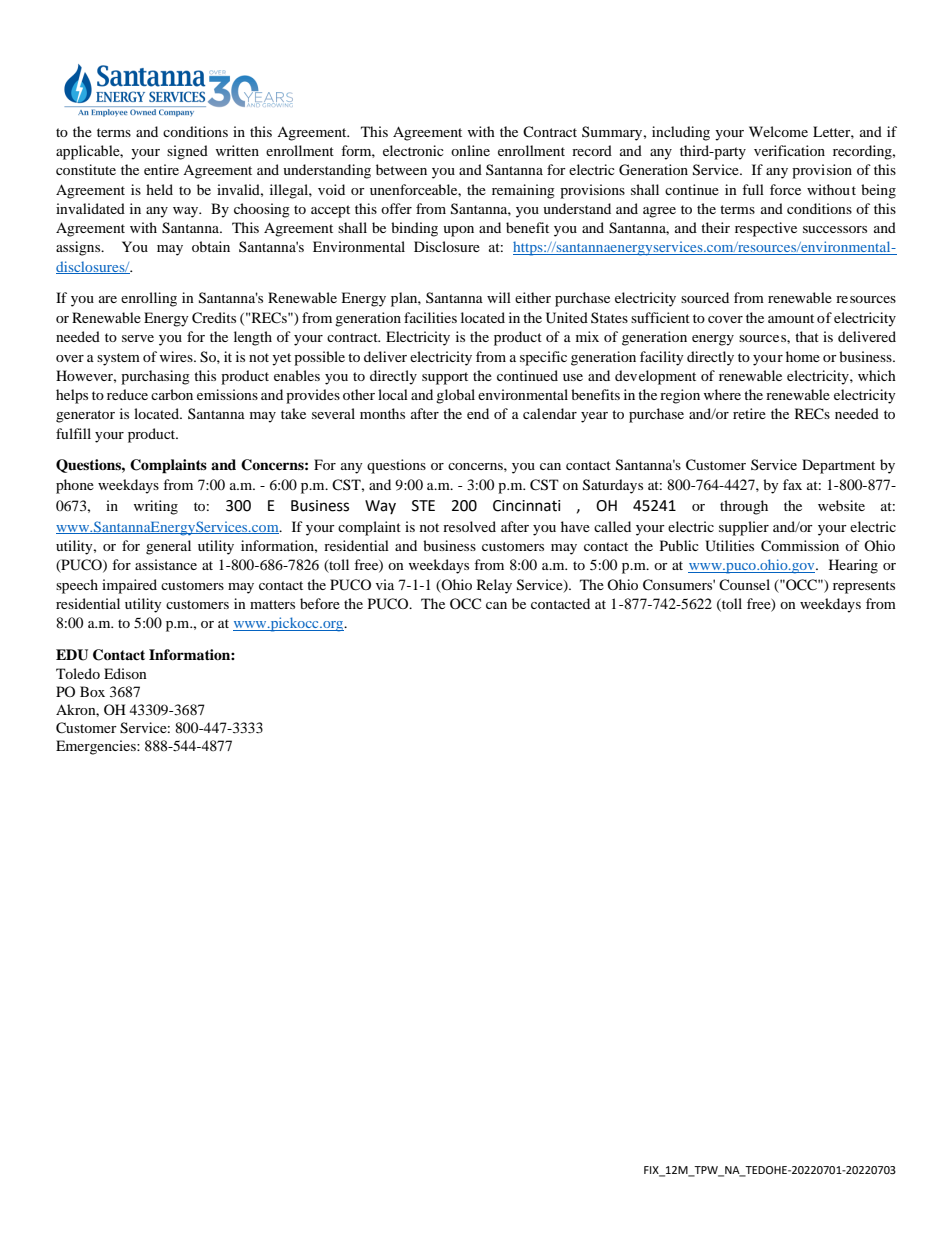 The height and width of the page is (1233, 952). I want to click on Emergencies, so click(97, 747).
